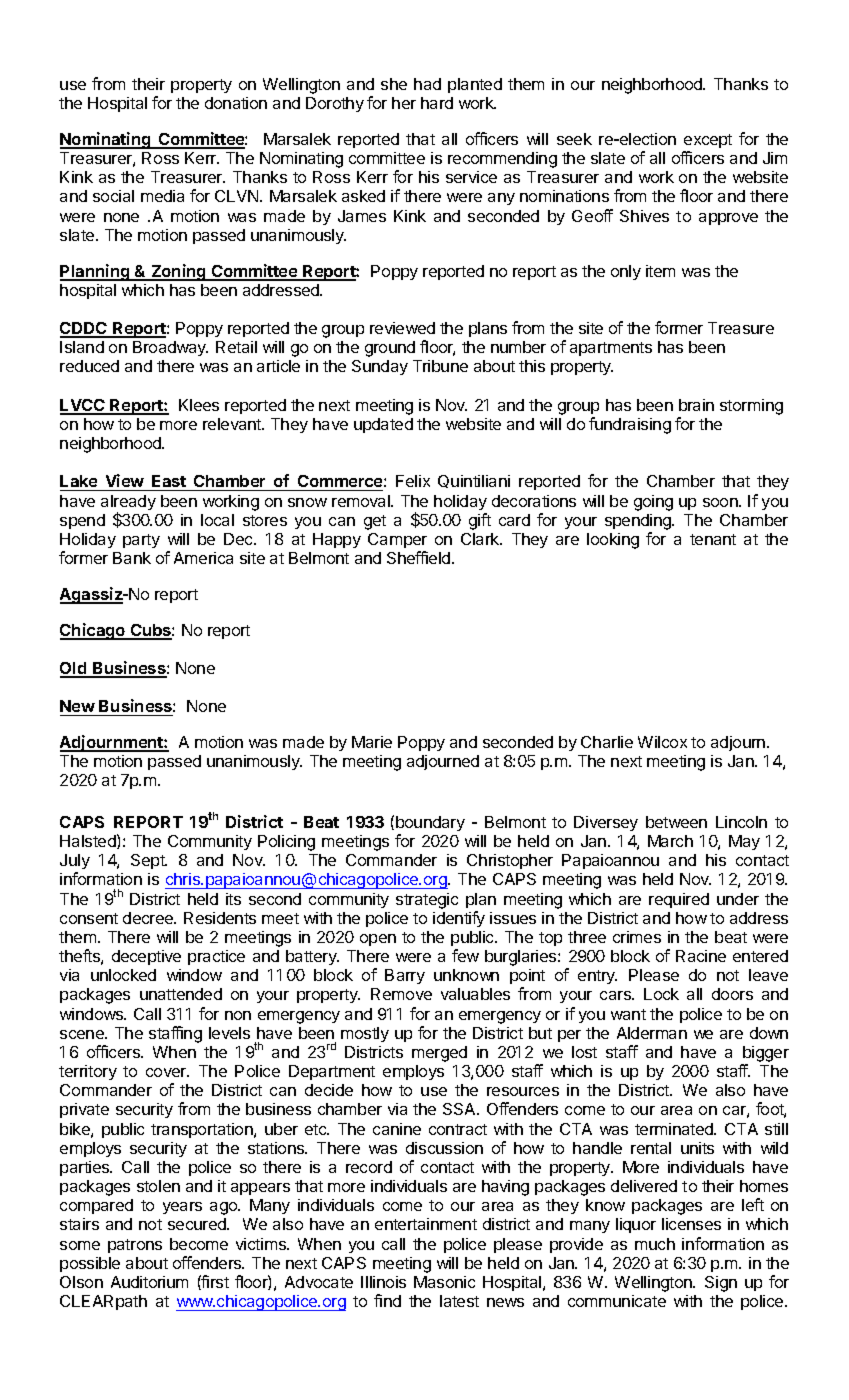 Image resolution: width=849 pixels, height=1400 pixels. Describe the element at coordinates (236, 103) in the page. I see `donation` at that location.
